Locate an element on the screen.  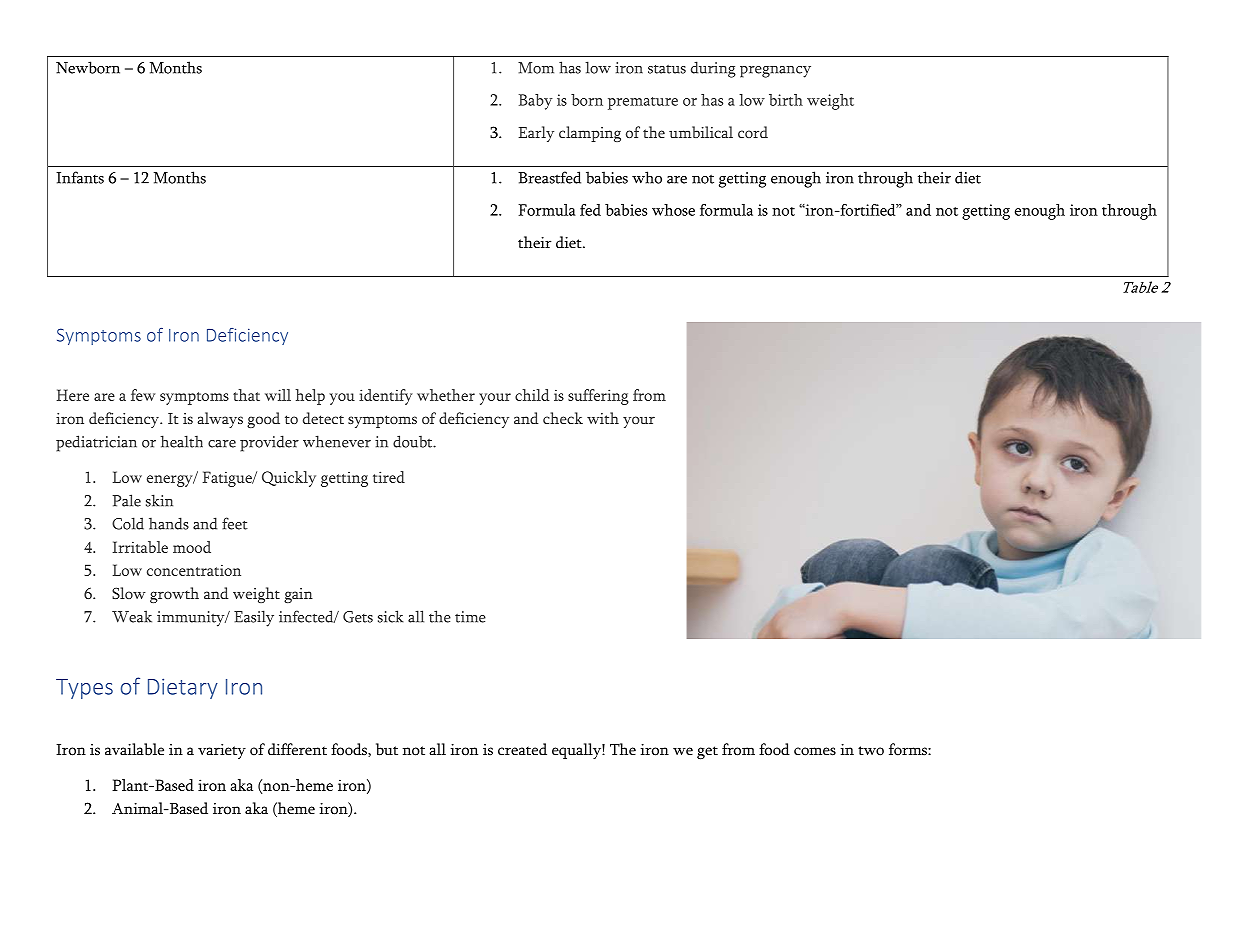
tired is located at coordinates (389, 477).
